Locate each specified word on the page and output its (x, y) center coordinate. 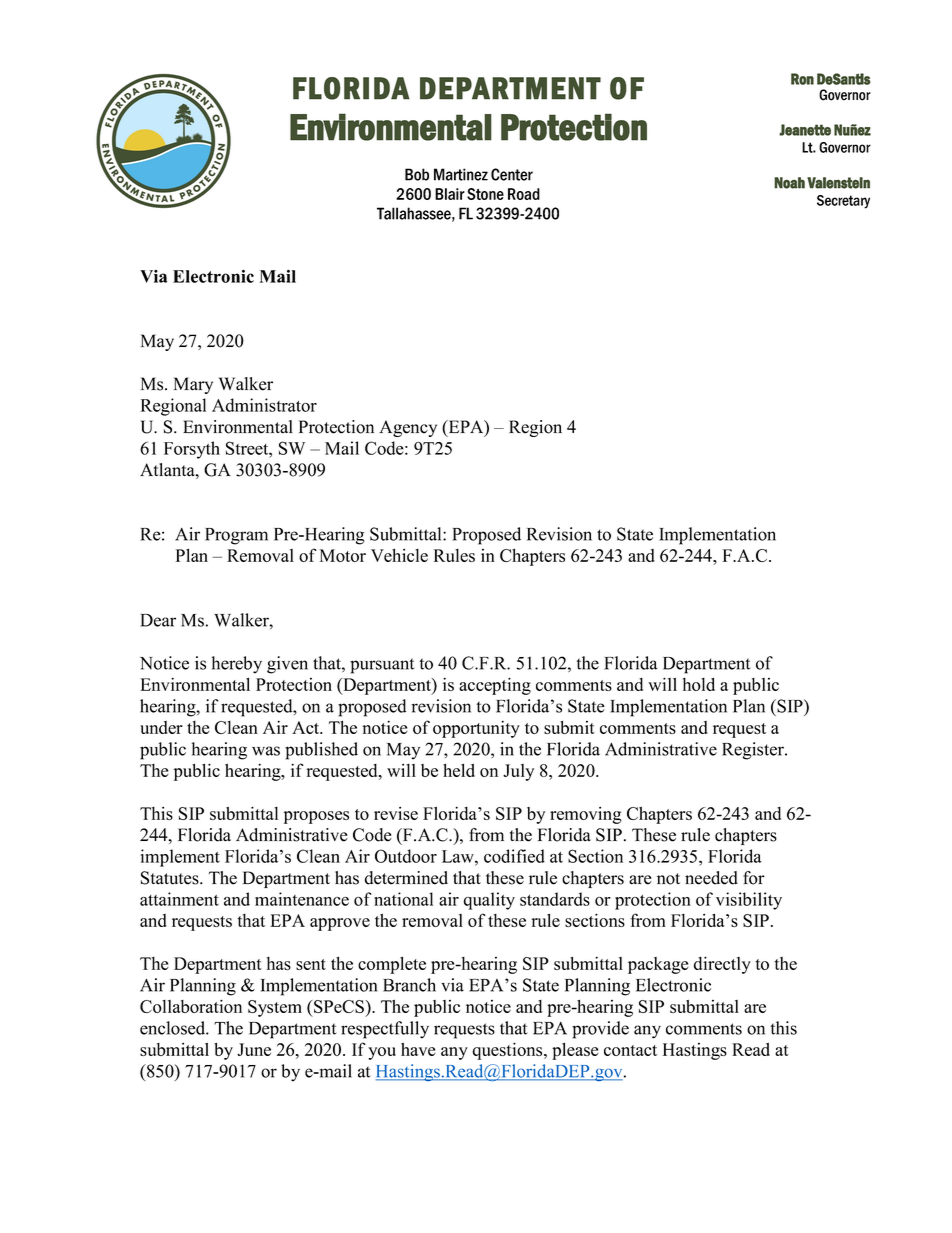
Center (512, 174)
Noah (789, 183)
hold (699, 684)
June (254, 1049)
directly (722, 965)
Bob (417, 174)
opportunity (476, 729)
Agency (408, 428)
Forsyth (192, 450)
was (266, 751)
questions (509, 1051)
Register (754, 751)
